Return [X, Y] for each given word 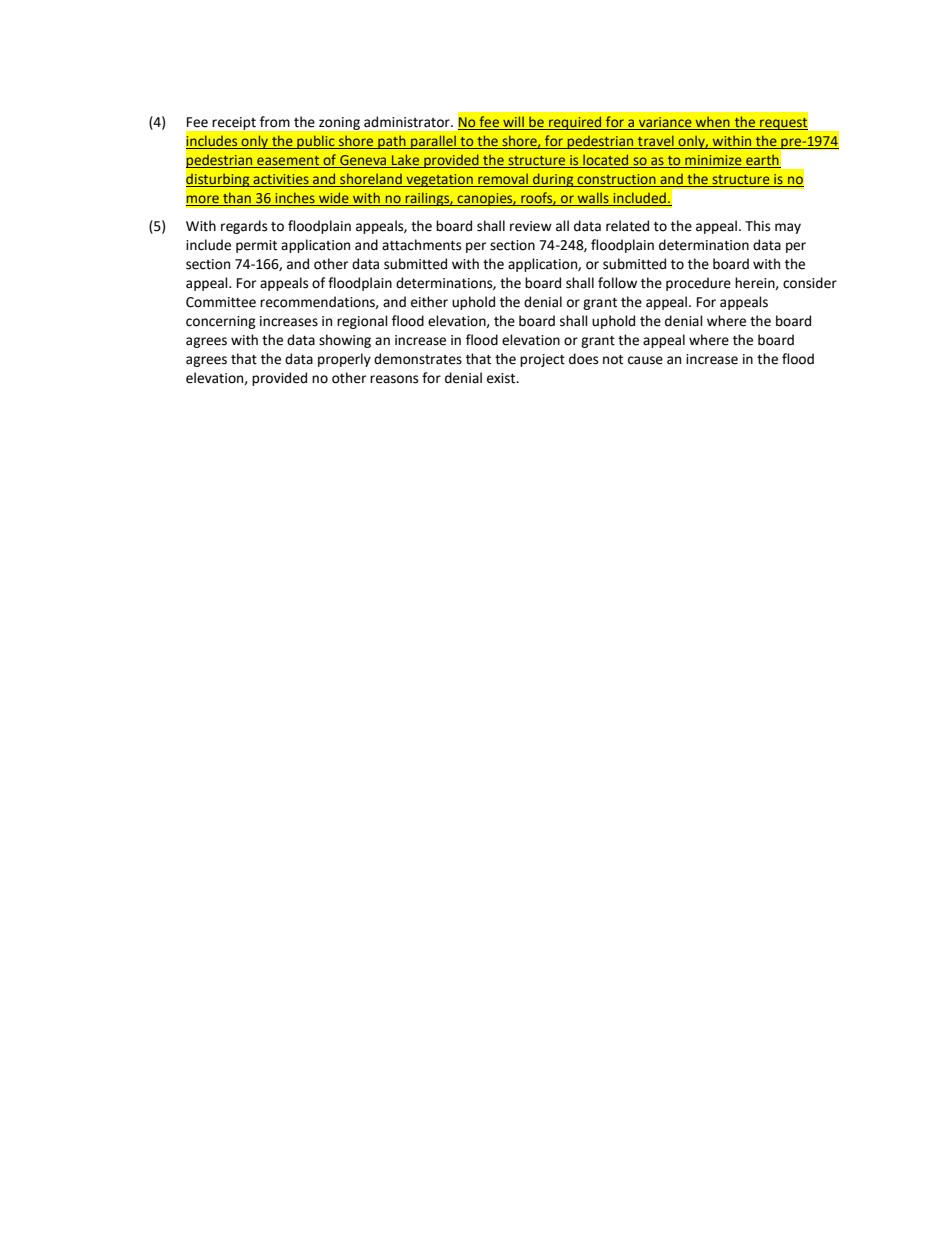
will [513, 123]
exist [502, 378]
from [275, 122]
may [788, 228]
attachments [421, 245]
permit [256, 246]
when [712, 123]
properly [344, 360]
